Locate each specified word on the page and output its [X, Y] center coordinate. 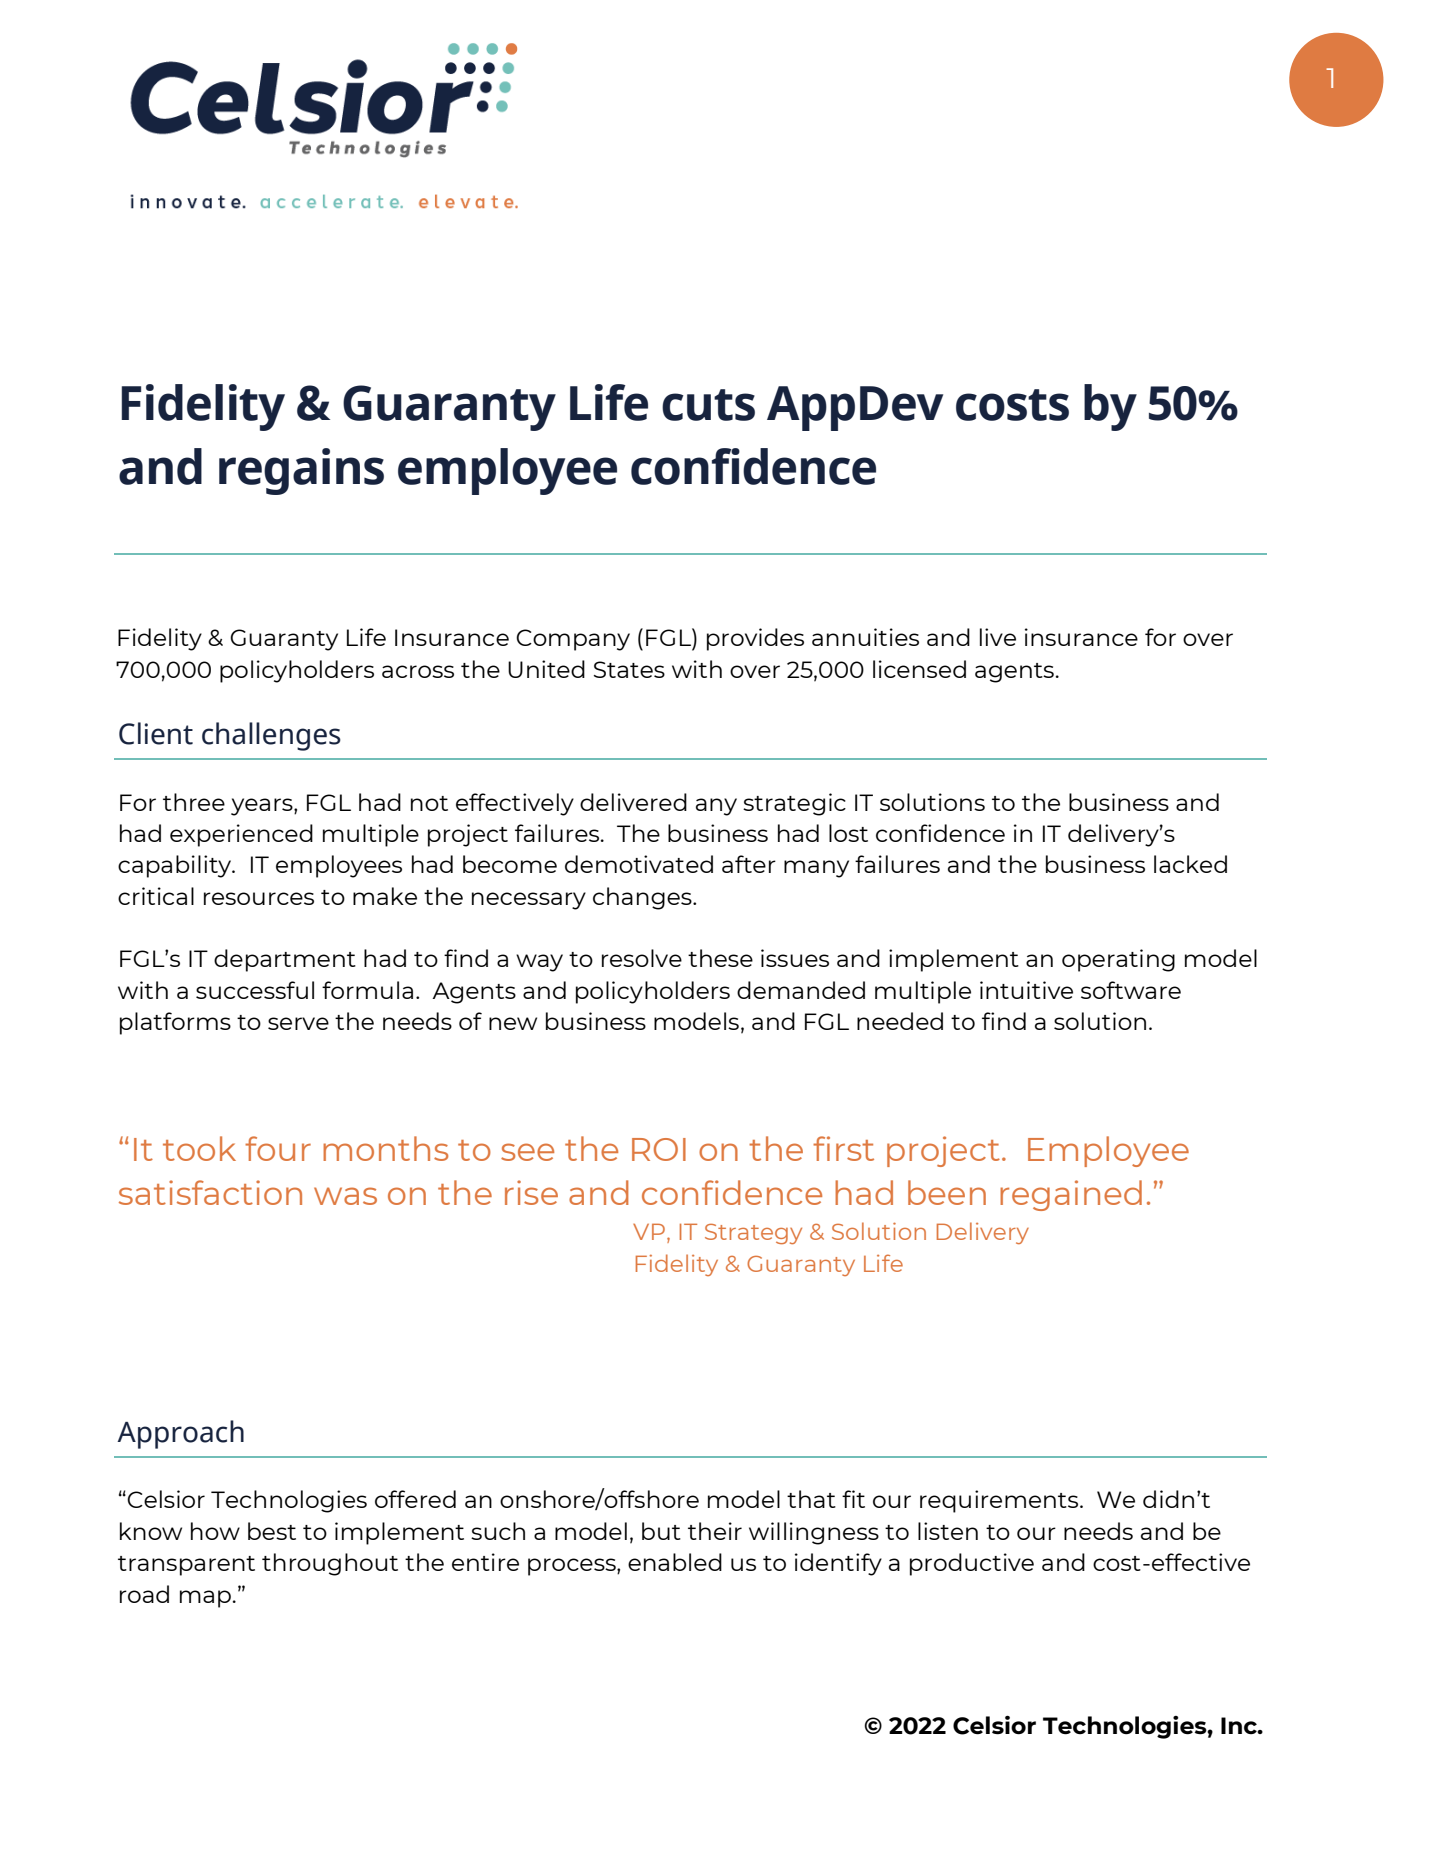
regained [1071, 1195]
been [947, 1192]
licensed [919, 669]
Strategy [753, 1234]
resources [259, 898]
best [272, 1531]
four [278, 1148]
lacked [1190, 864]
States [629, 669]
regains [301, 471]
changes [643, 898]
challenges [271, 736]
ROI [659, 1149]
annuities [865, 637]
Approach [180, 1434]
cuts [708, 405]
